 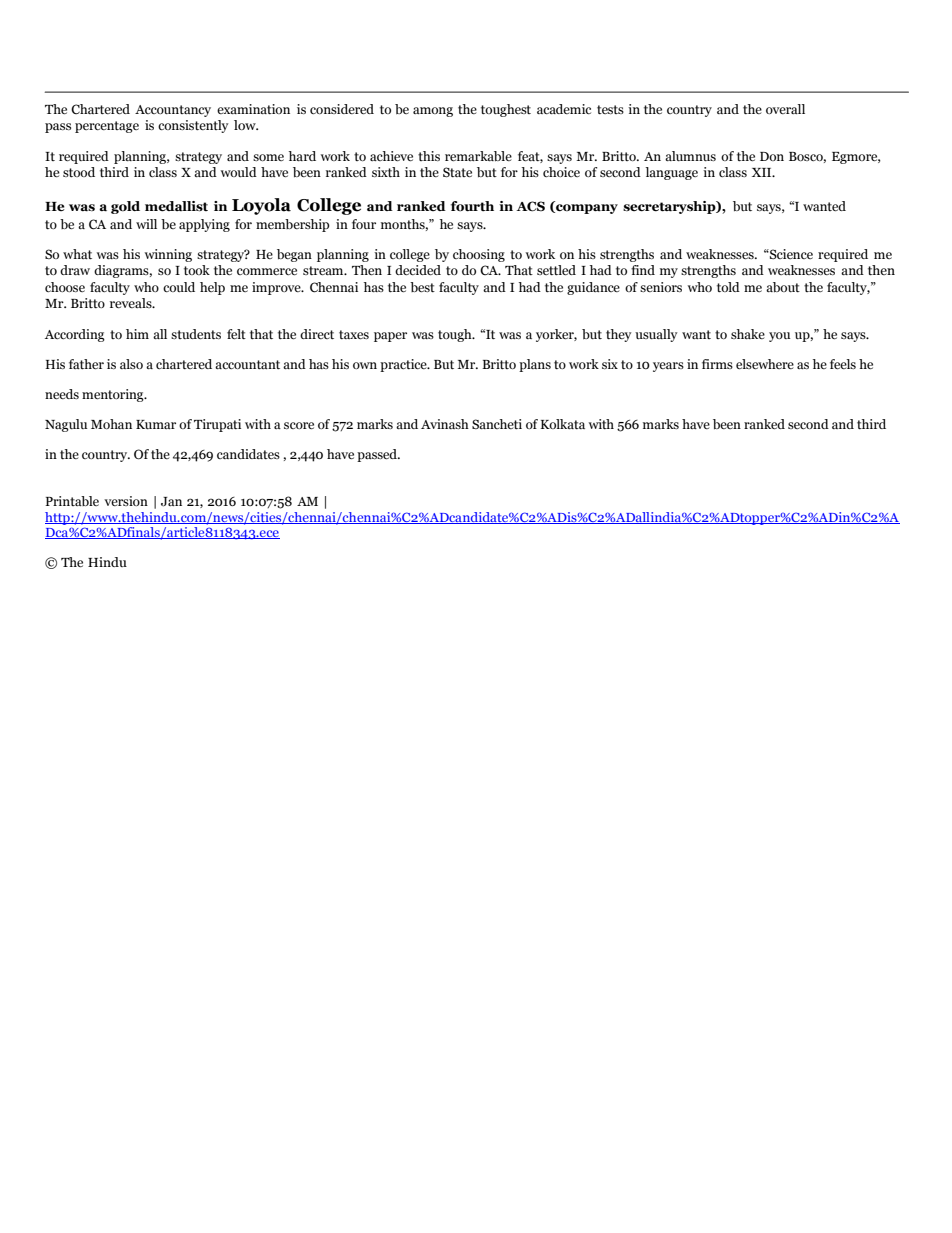 I want to click on among, so click(x=433, y=112).
